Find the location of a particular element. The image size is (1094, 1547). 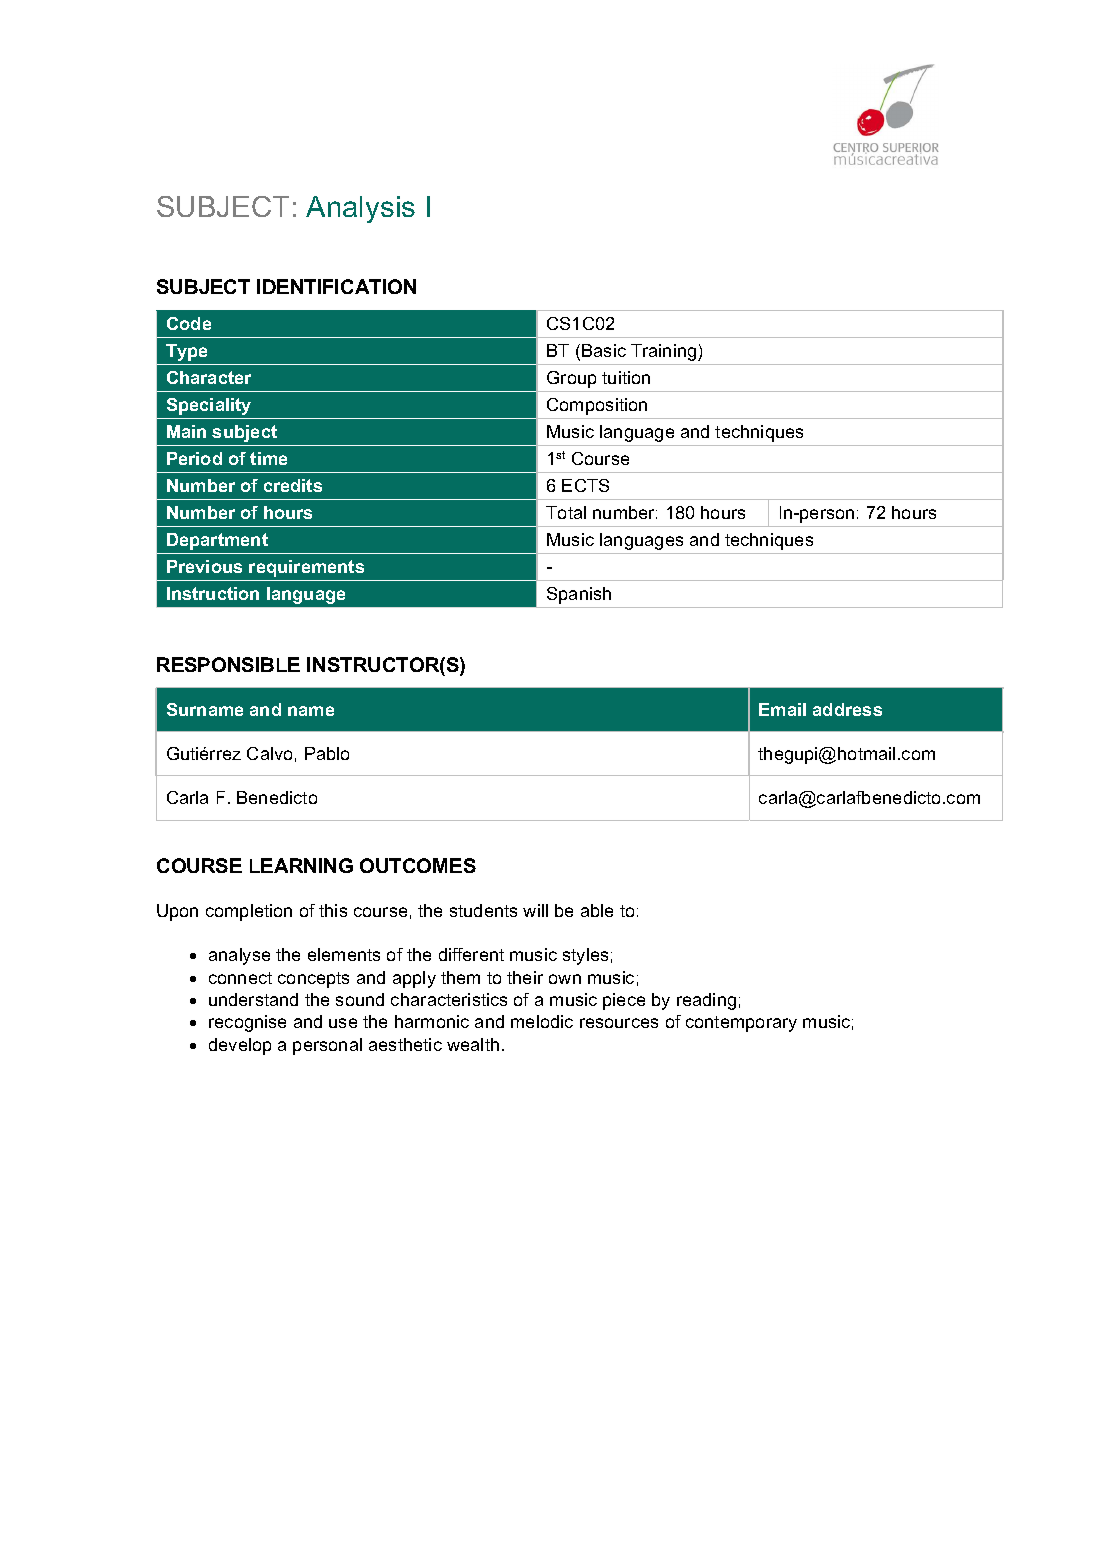

IDENTIFICATION is located at coordinates (336, 286).
